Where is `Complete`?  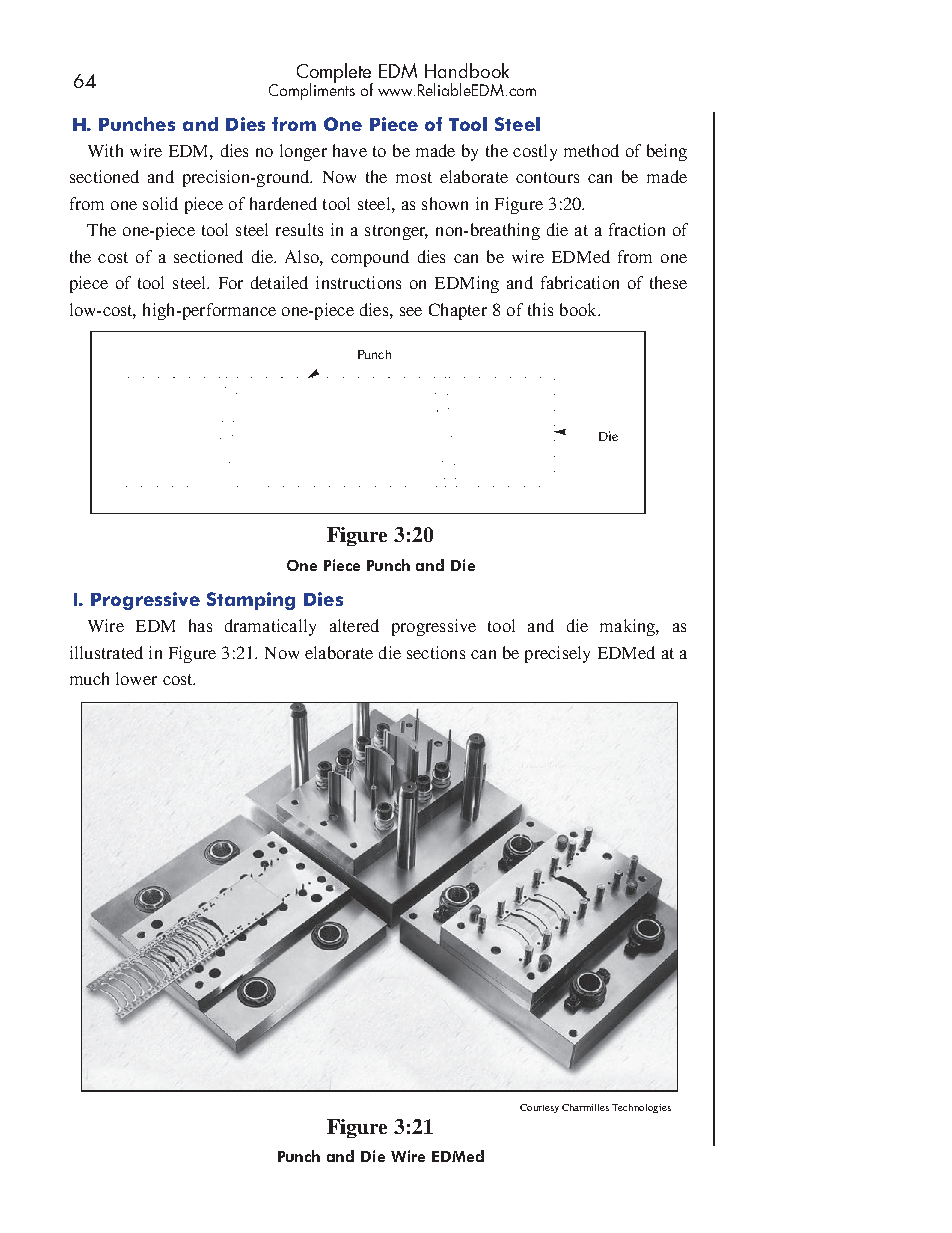 Complete is located at coordinates (335, 74).
